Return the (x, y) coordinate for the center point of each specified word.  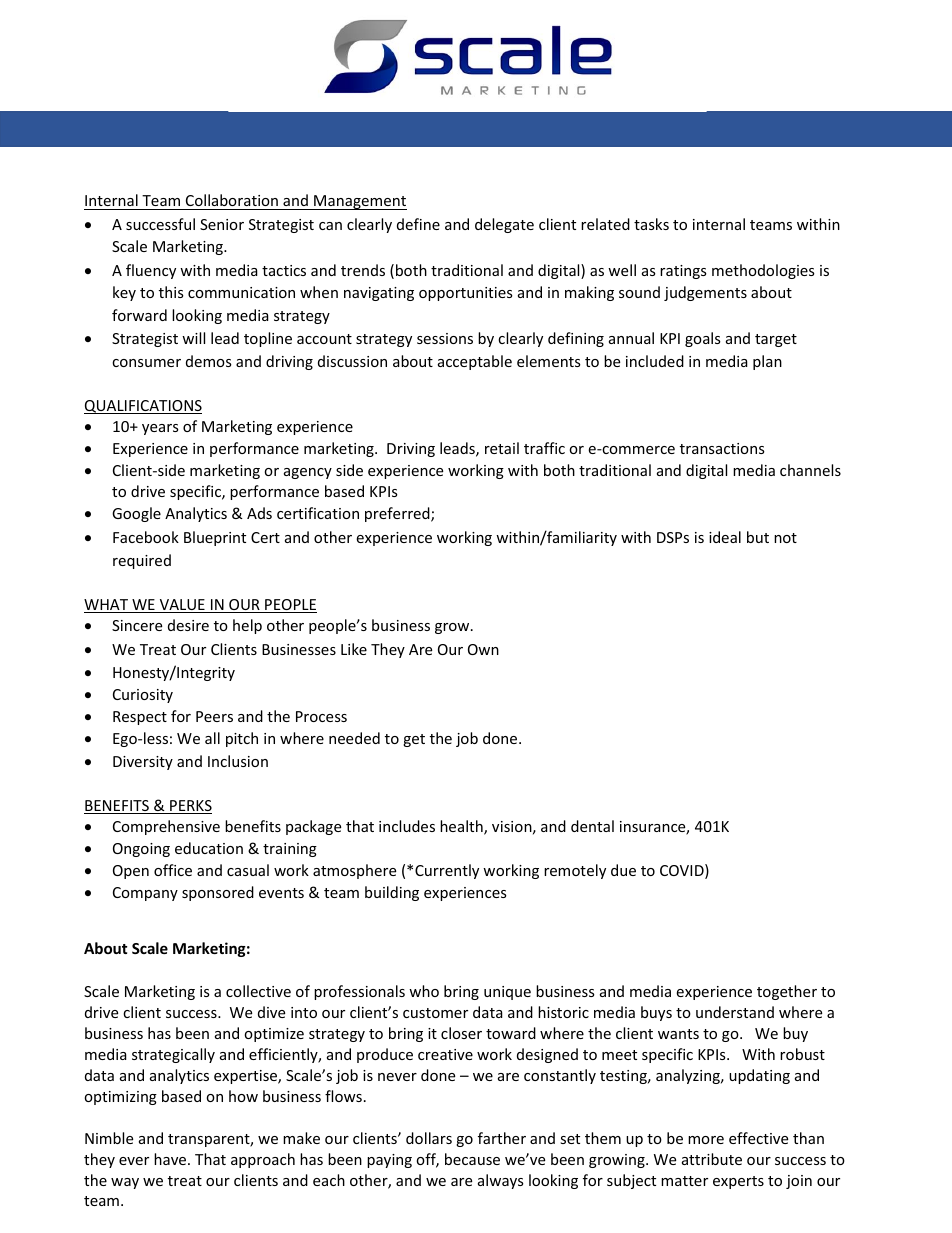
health (462, 827)
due (623, 870)
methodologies (763, 271)
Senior (222, 224)
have (171, 1159)
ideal (725, 537)
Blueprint (215, 538)
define (418, 224)
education (209, 848)
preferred (398, 514)
